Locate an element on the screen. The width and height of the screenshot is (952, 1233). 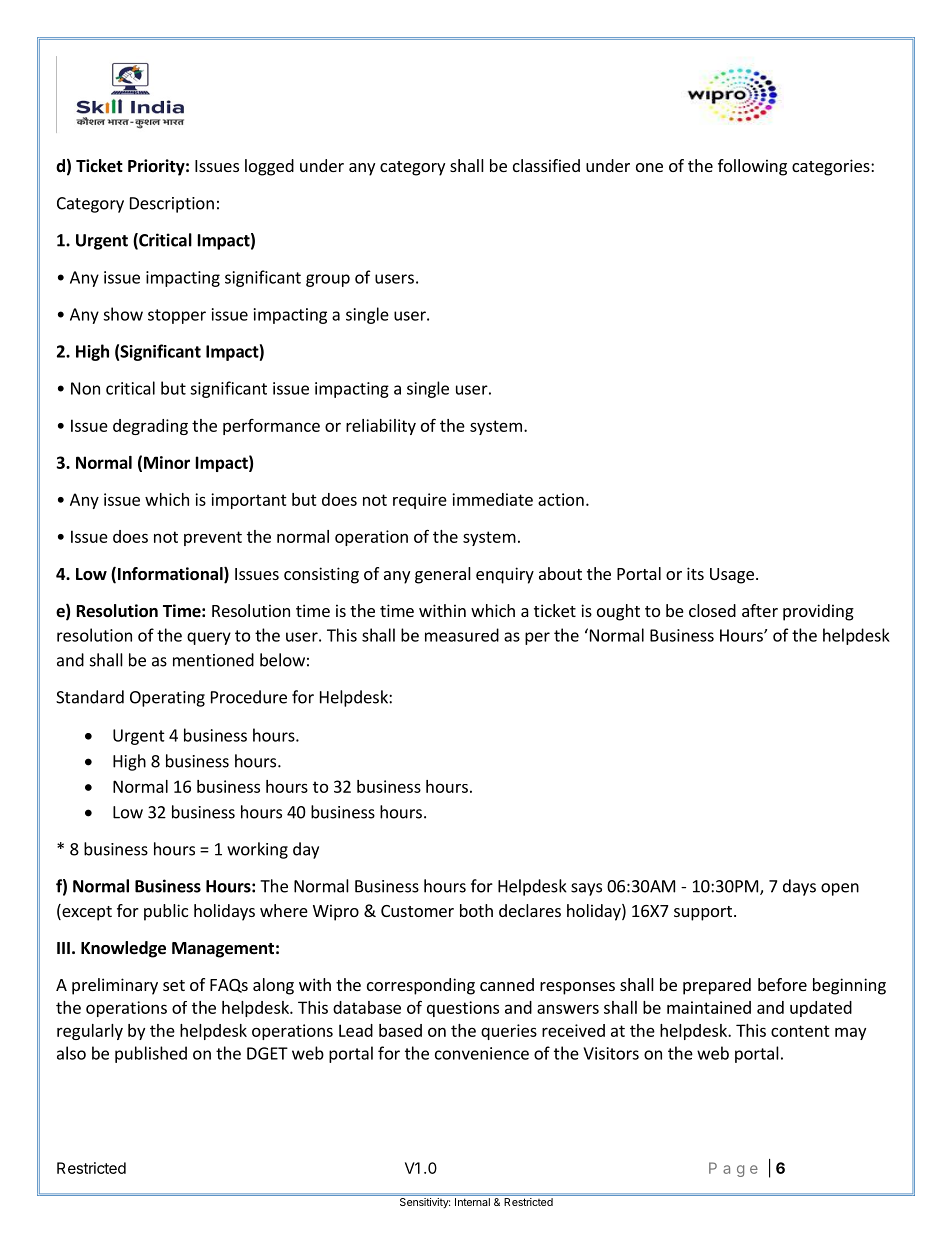
prevent is located at coordinates (213, 538).
